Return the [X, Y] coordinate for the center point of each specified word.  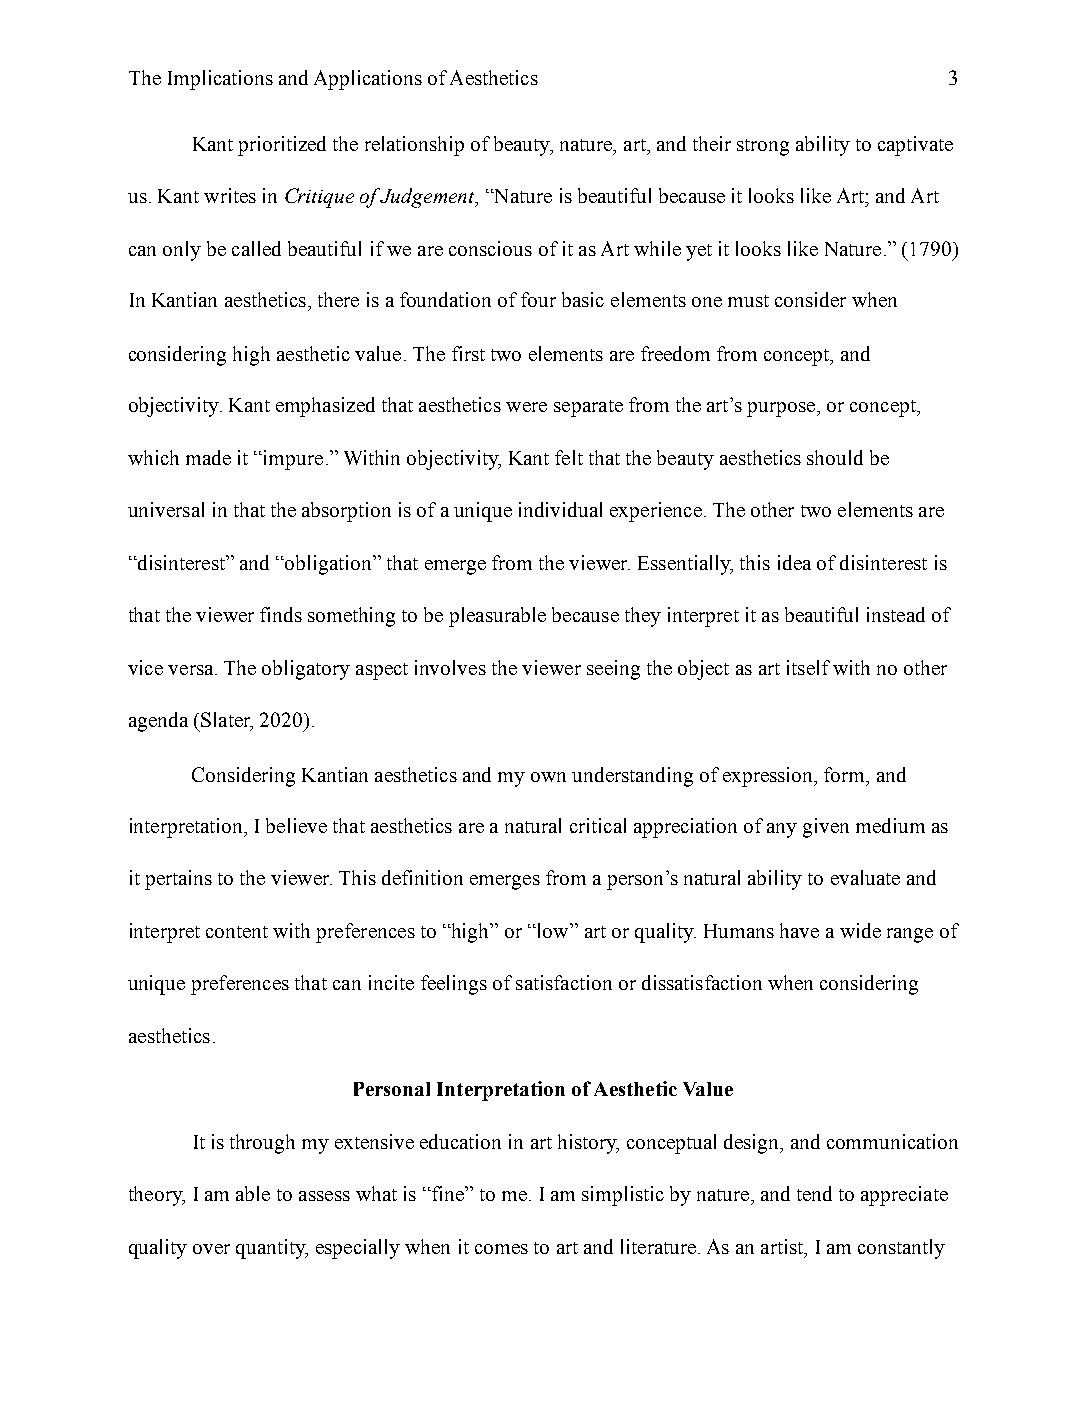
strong [763, 147]
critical [598, 825]
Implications [220, 80]
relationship [414, 146]
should [835, 457]
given [826, 828]
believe [296, 825]
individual [560, 509]
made [208, 457]
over [211, 1249]
